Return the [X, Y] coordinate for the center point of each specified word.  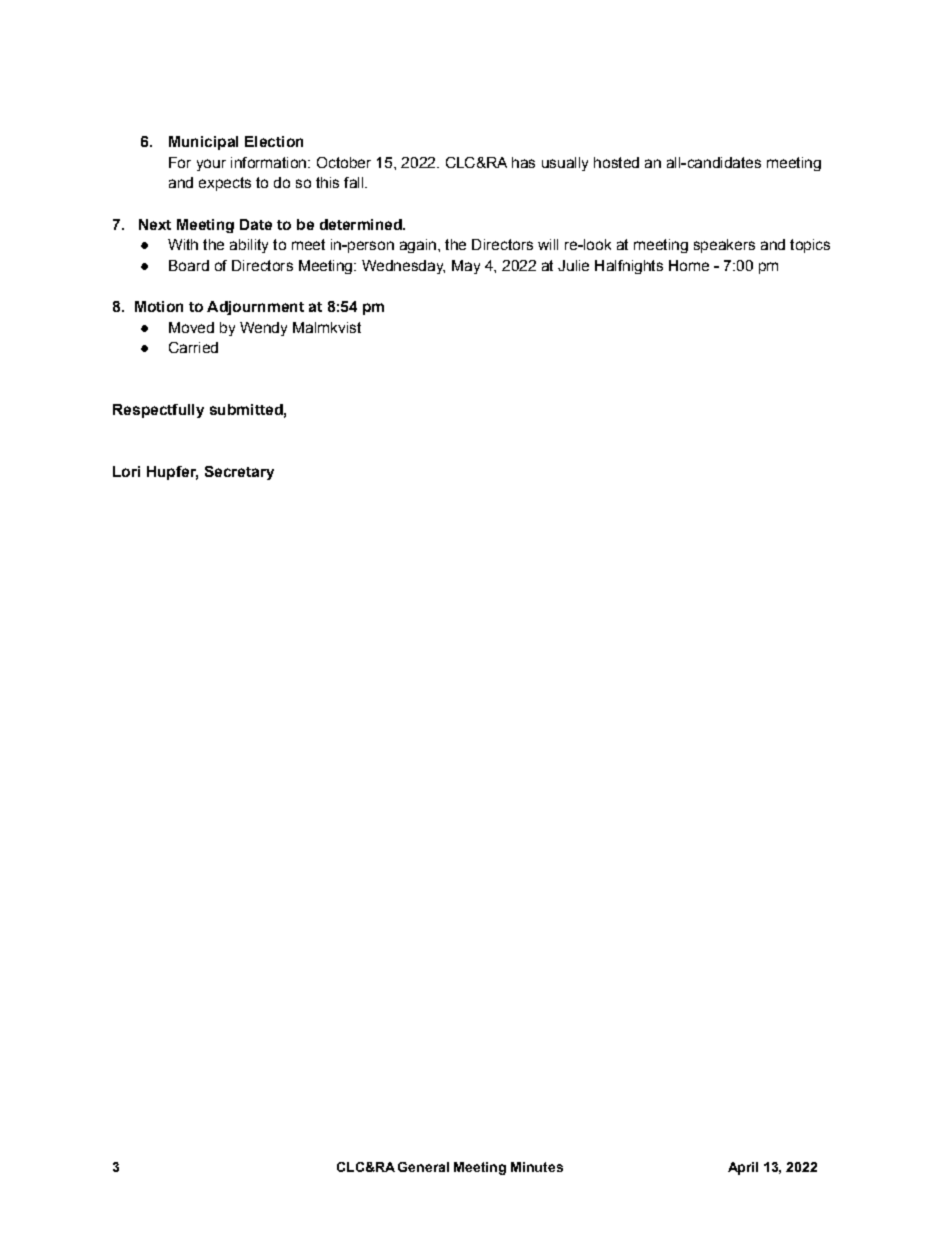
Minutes [537, 1167]
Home [689, 265]
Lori [126, 471]
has [523, 162]
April [743, 1168]
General [423, 1167]
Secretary [239, 473]
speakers [724, 246]
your [211, 165]
